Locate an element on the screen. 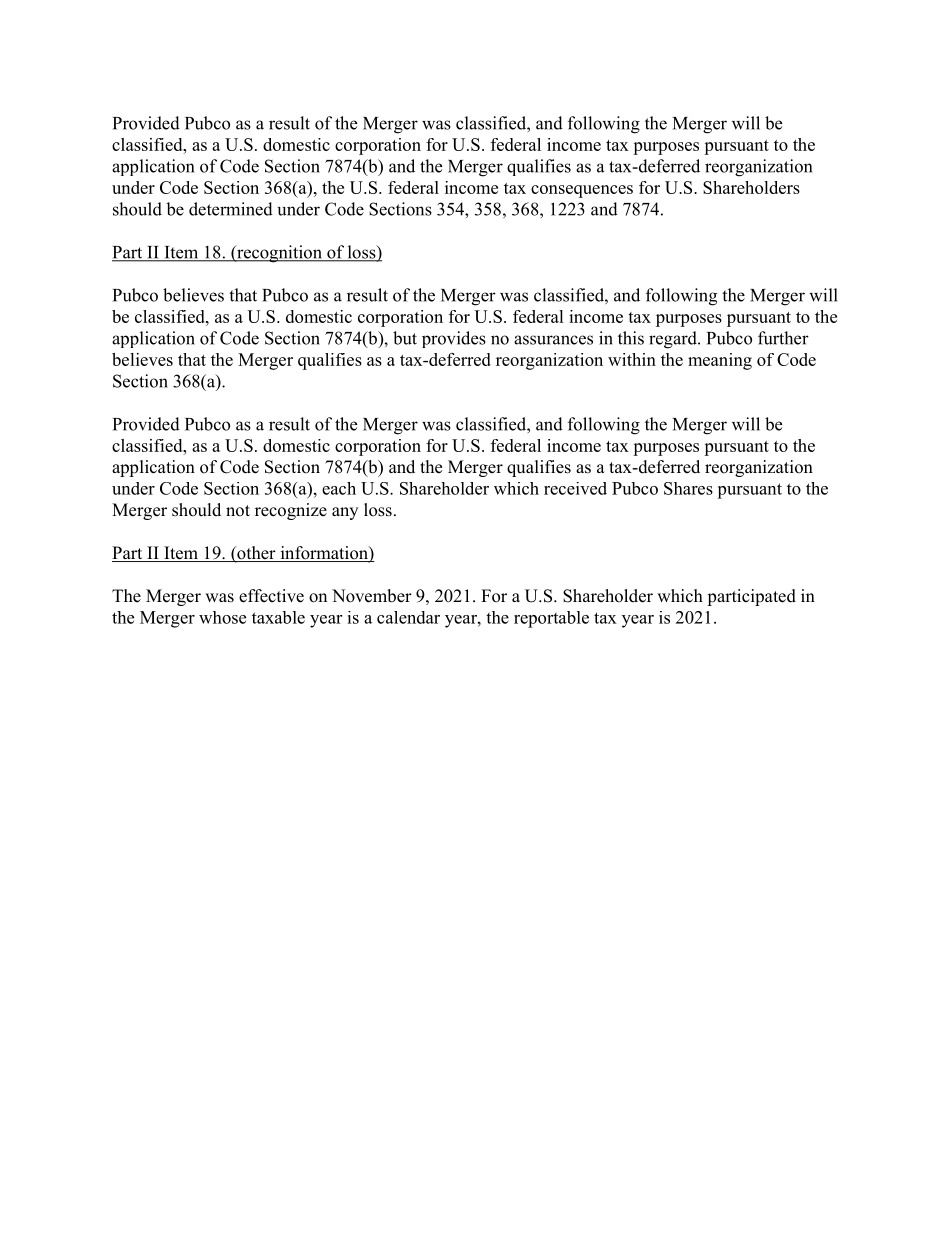  regard is located at coordinates (674, 340).
